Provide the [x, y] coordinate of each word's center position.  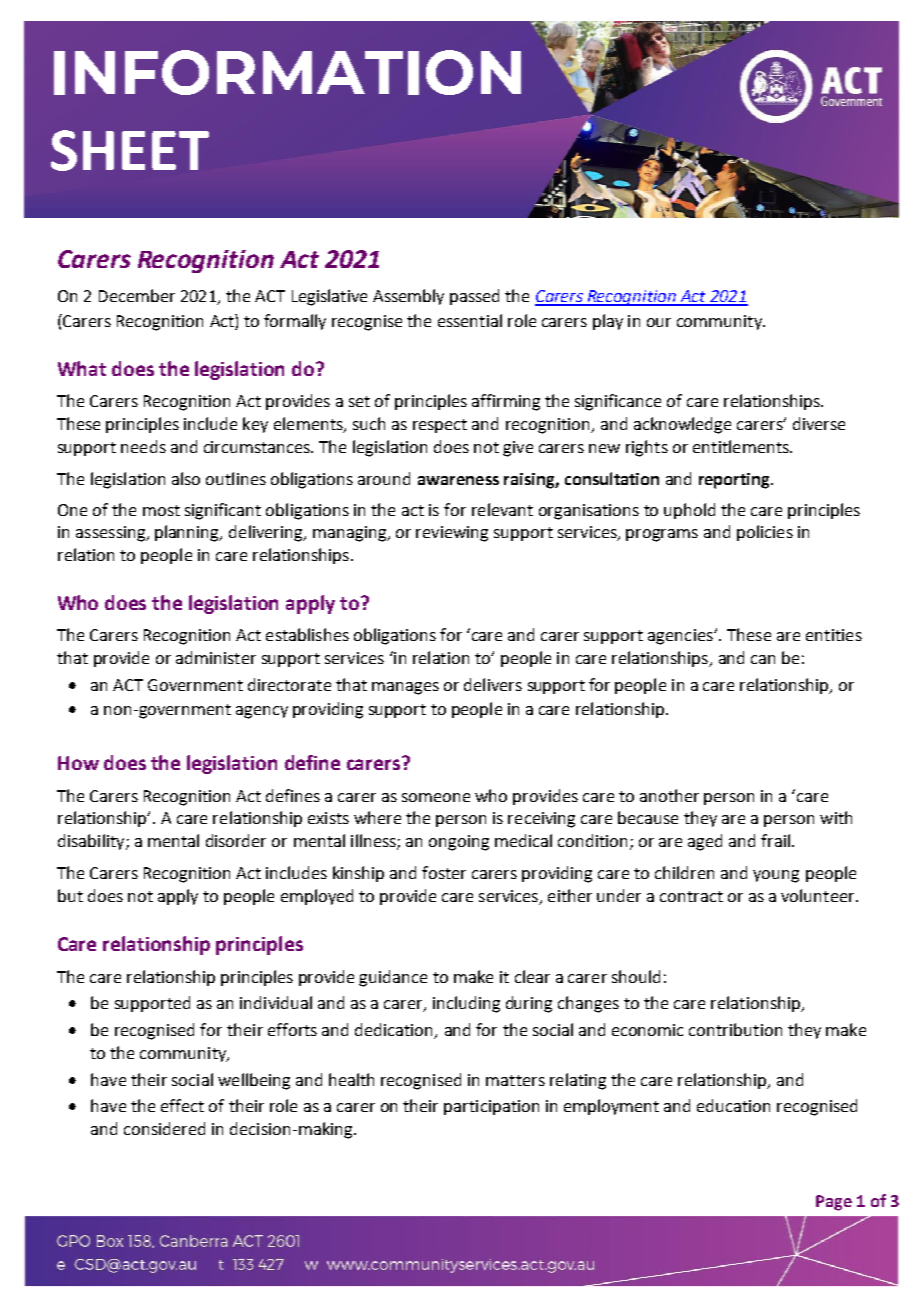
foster [444, 872]
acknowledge [682, 425]
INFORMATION [287, 72]
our [659, 322]
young [776, 876]
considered [164, 1128]
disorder [236, 840]
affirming [506, 402]
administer [216, 657]
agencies [681, 637]
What [82, 368]
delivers [493, 684]
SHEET [130, 150]
